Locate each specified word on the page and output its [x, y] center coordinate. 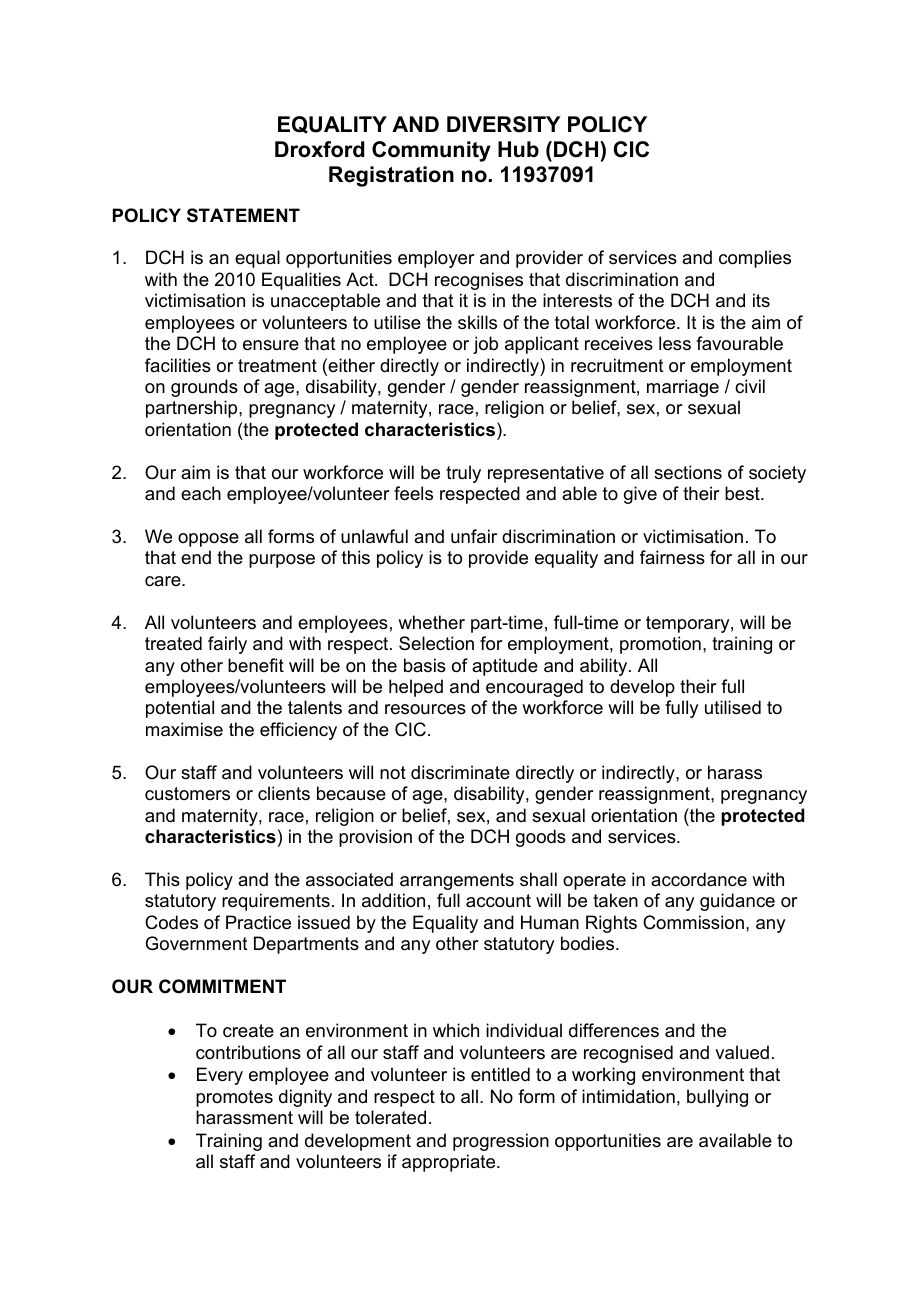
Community [431, 151]
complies [755, 259]
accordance [699, 879]
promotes [234, 1098]
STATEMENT [243, 215]
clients [284, 793]
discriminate [460, 772]
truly [463, 474]
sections [688, 472]
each [201, 493]
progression [501, 1142]
